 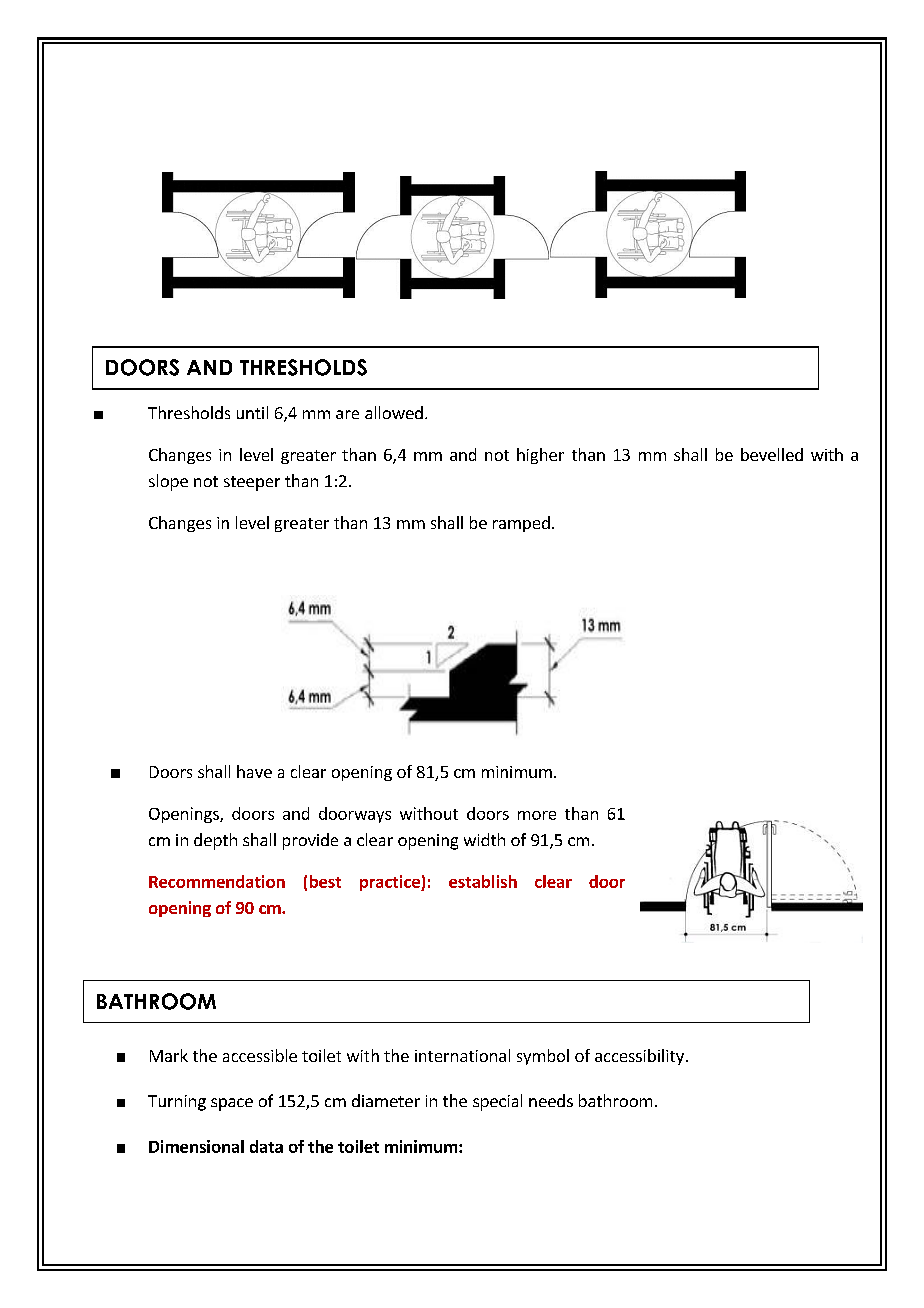 I want to click on ramped, so click(x=521, y=524).
